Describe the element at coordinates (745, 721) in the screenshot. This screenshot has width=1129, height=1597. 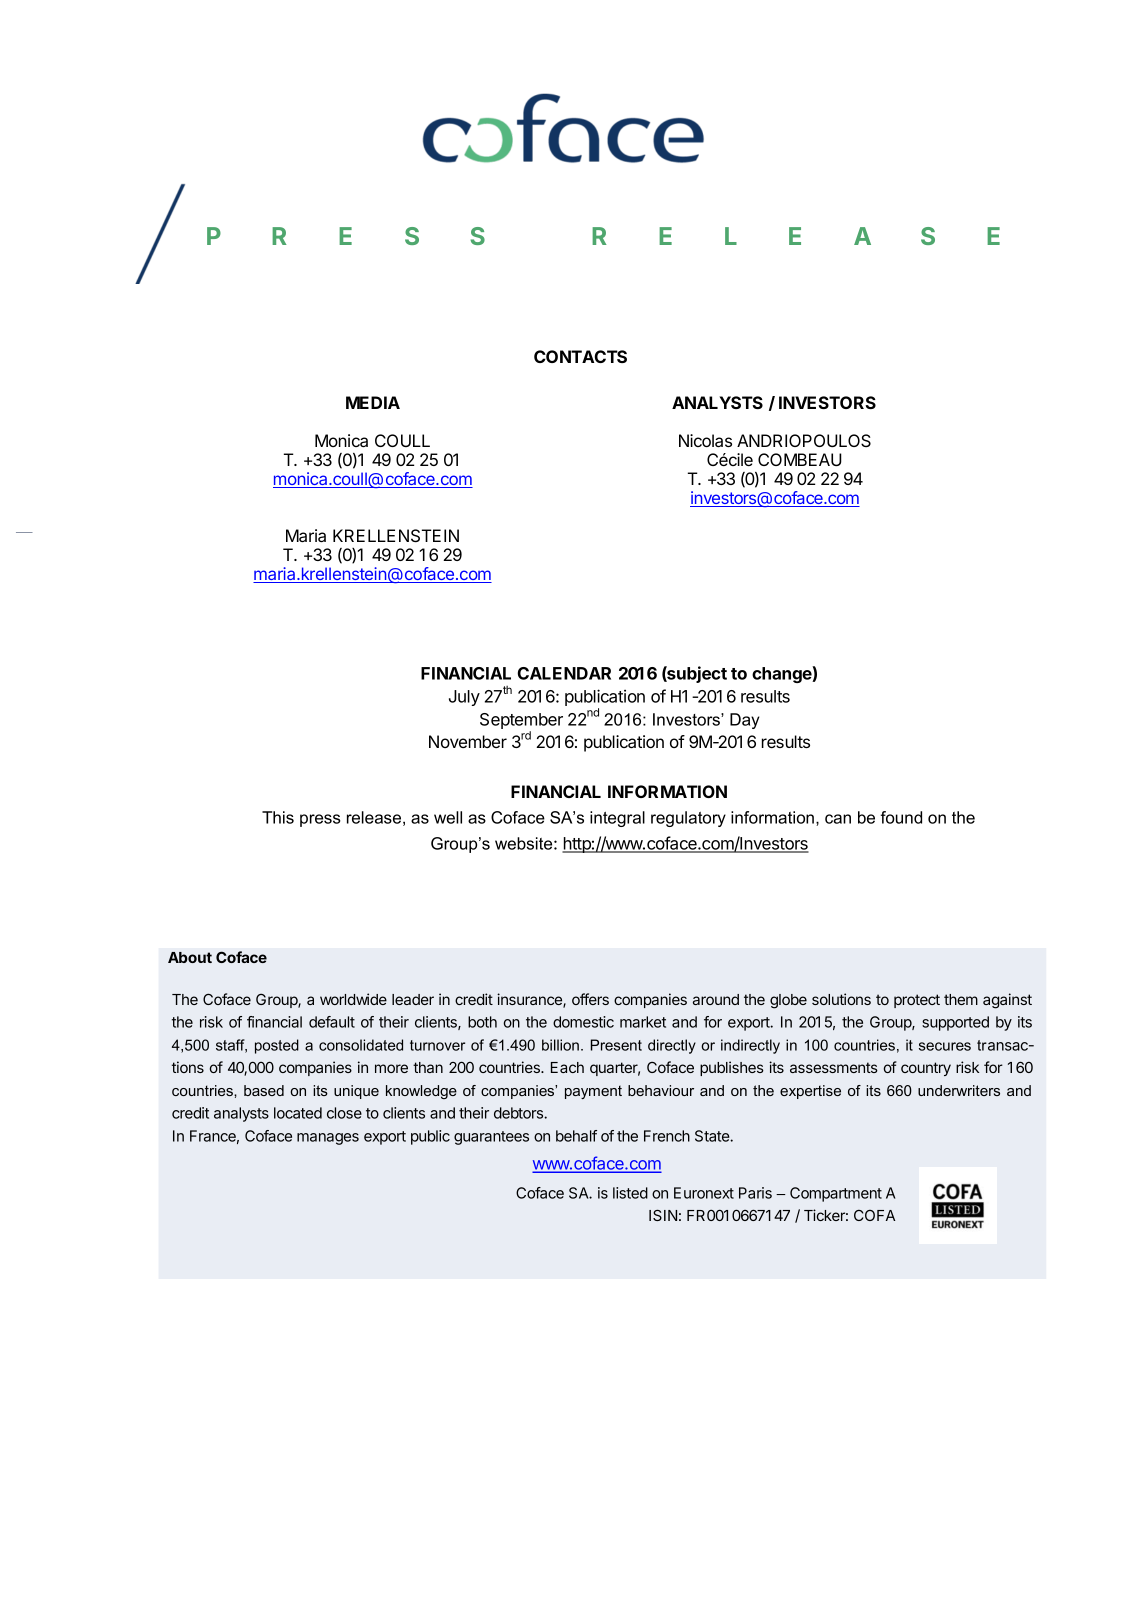
I see `Day` at that location.
